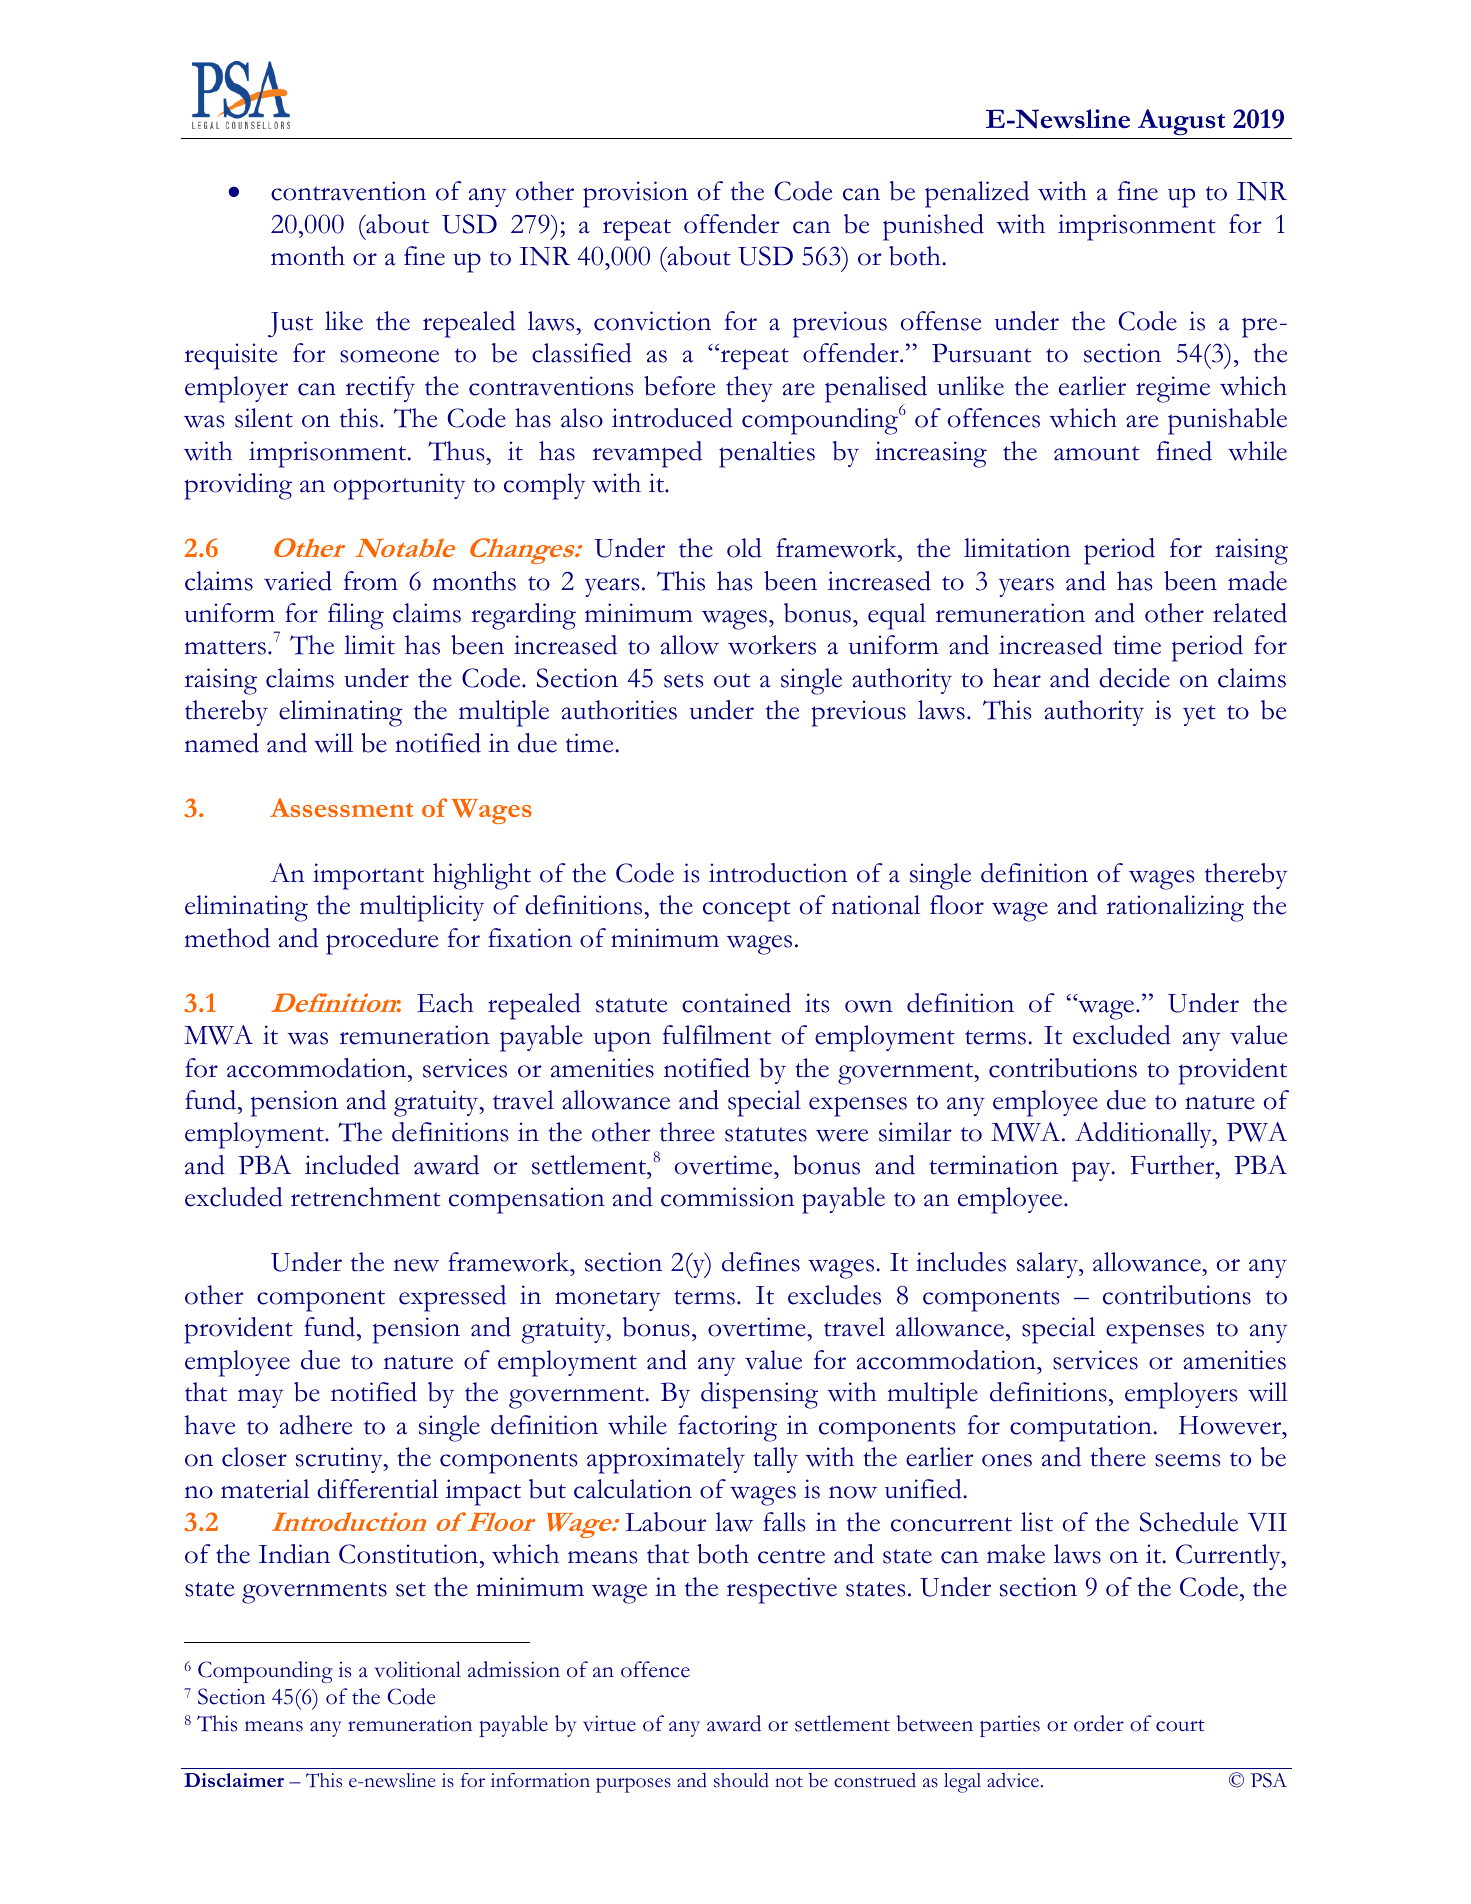 Image resolution: width=1471 pixels, height=1904 pixels. What do you see at coordinates (382, 941) in the document?
I see `procedure` at bounding box center [382, 941].
